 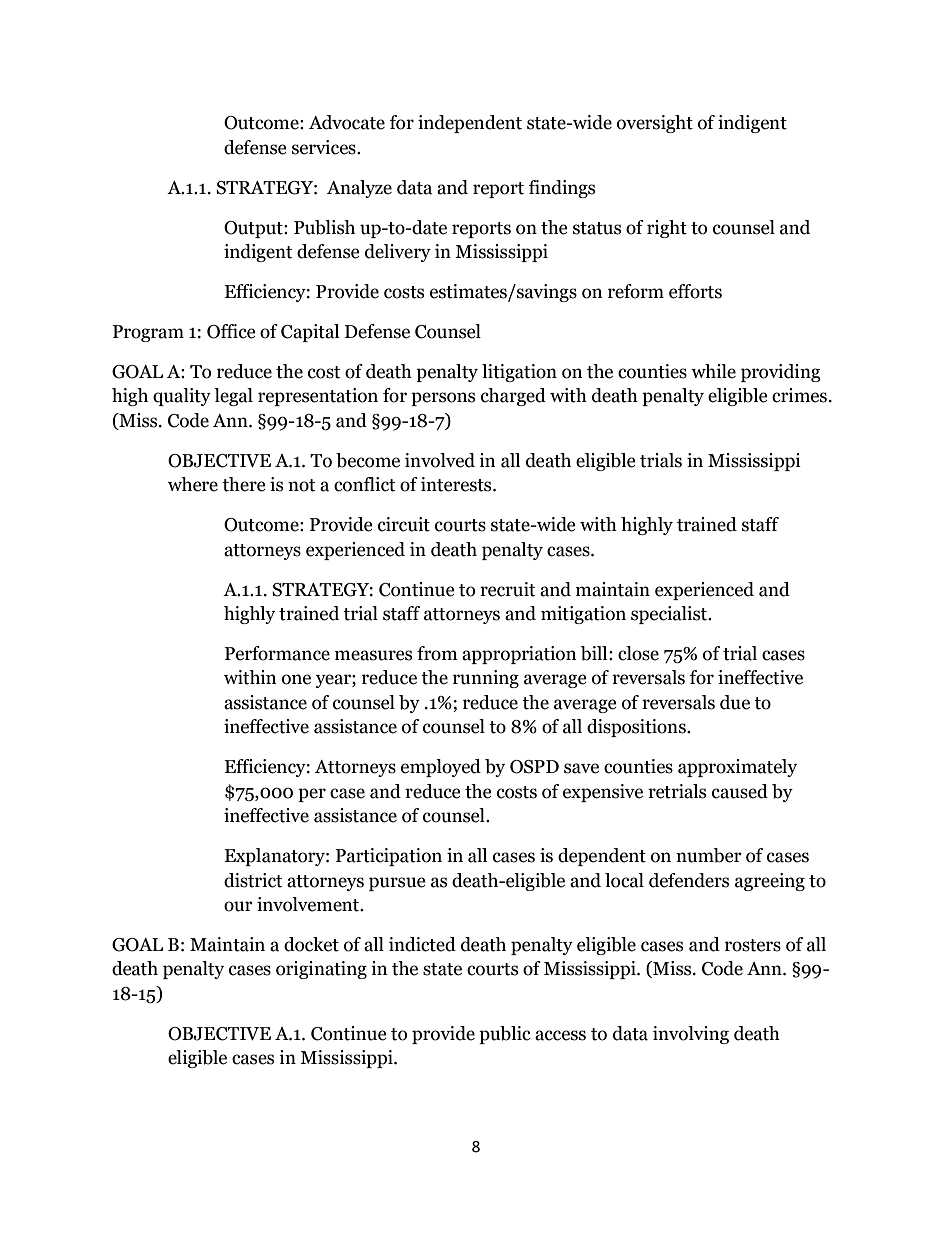 What do you see at coordinates (325, 147) in the screenshot?
I see `services` at bounding box center [325, 147].
